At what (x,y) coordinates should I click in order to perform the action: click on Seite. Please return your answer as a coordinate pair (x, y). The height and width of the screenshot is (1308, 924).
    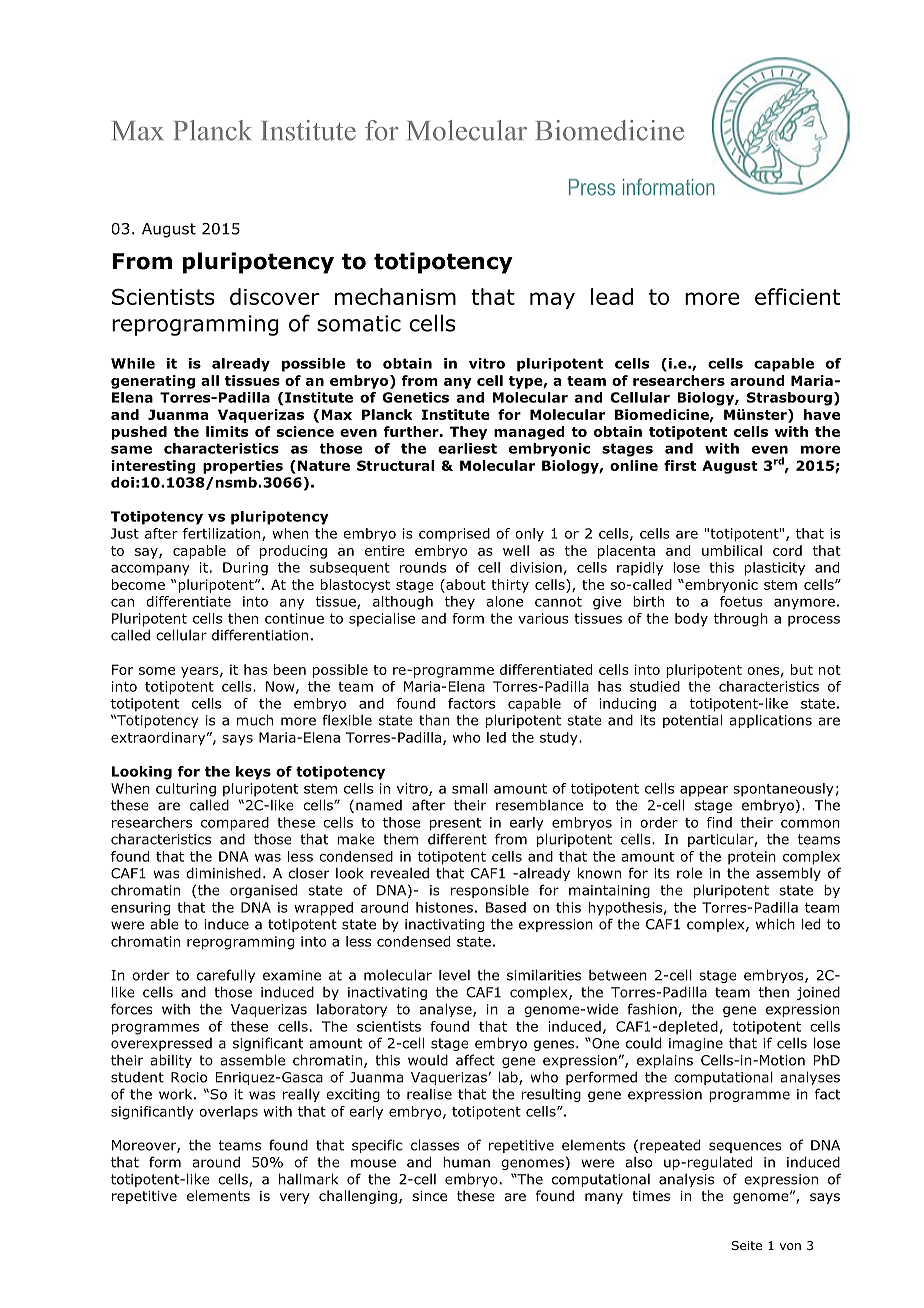
    Looking at the image, I should click on (746, 1245).
